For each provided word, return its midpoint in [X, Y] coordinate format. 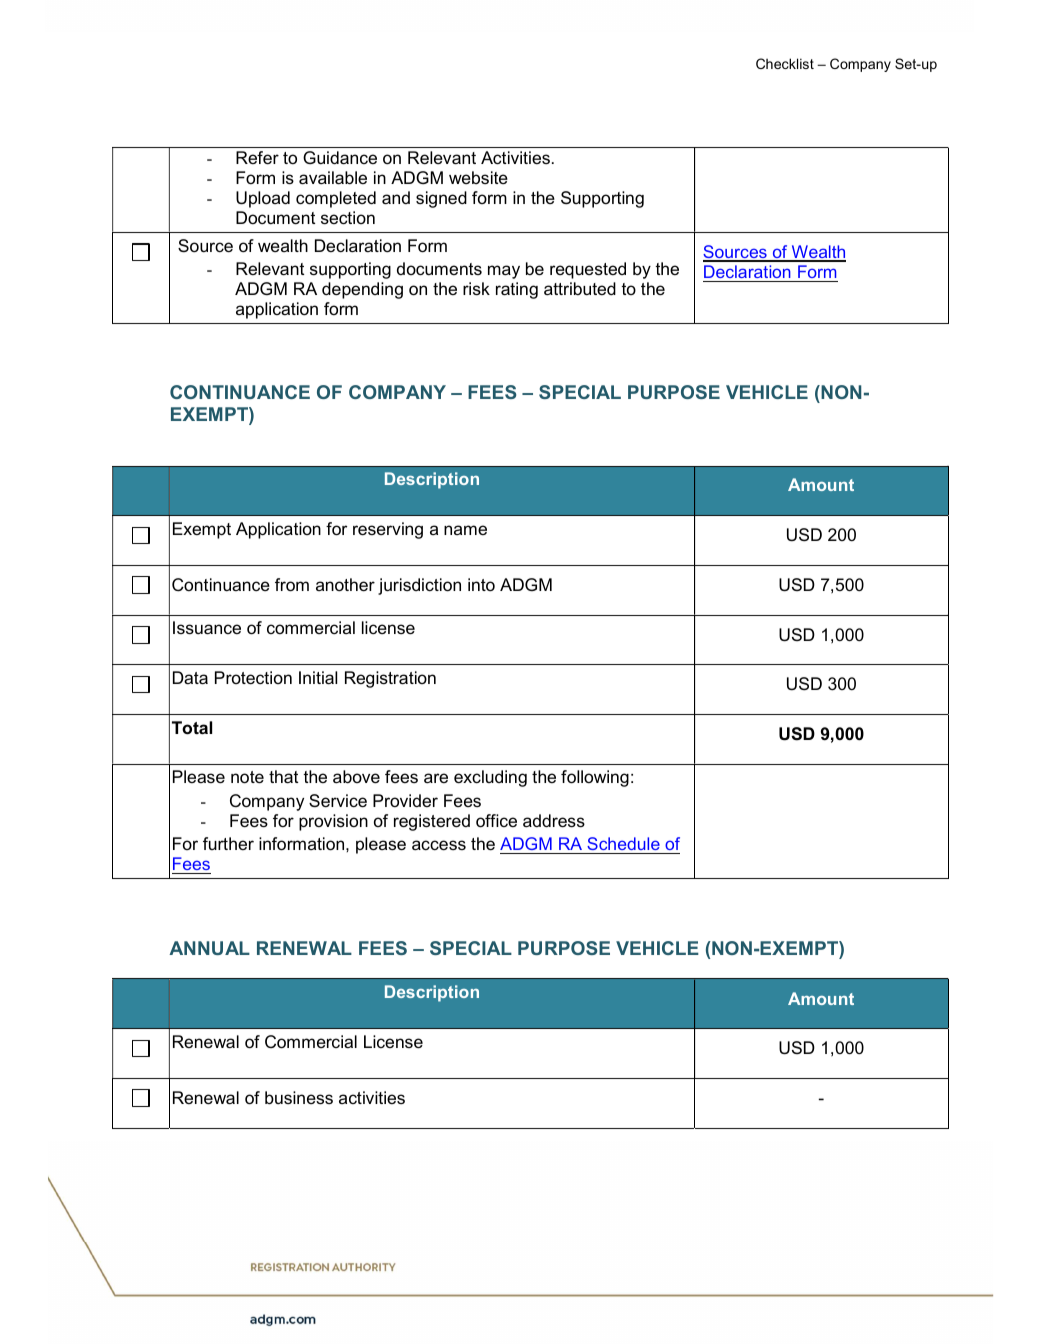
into [481, 584]
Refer [257, 158]
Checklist [785, 63]
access [439, 845]
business [299, 1098]
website [478, 177]
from [292, 585]
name [465, 530]
